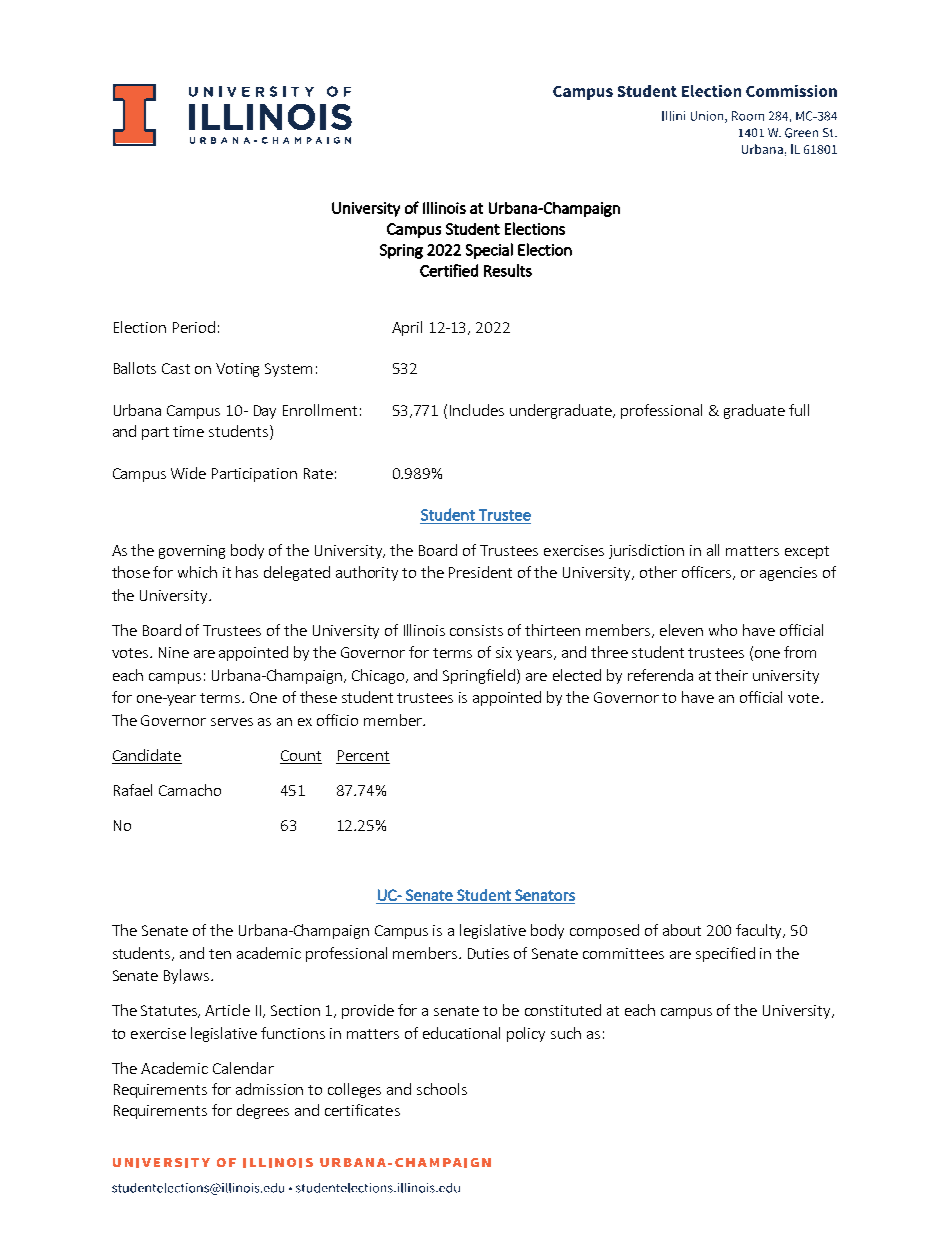 The height and width of the image is (1233, 952). What do you see at coordinates (269, 1089) in the image?
I see `admission` at bounding box center [269, 1089].
